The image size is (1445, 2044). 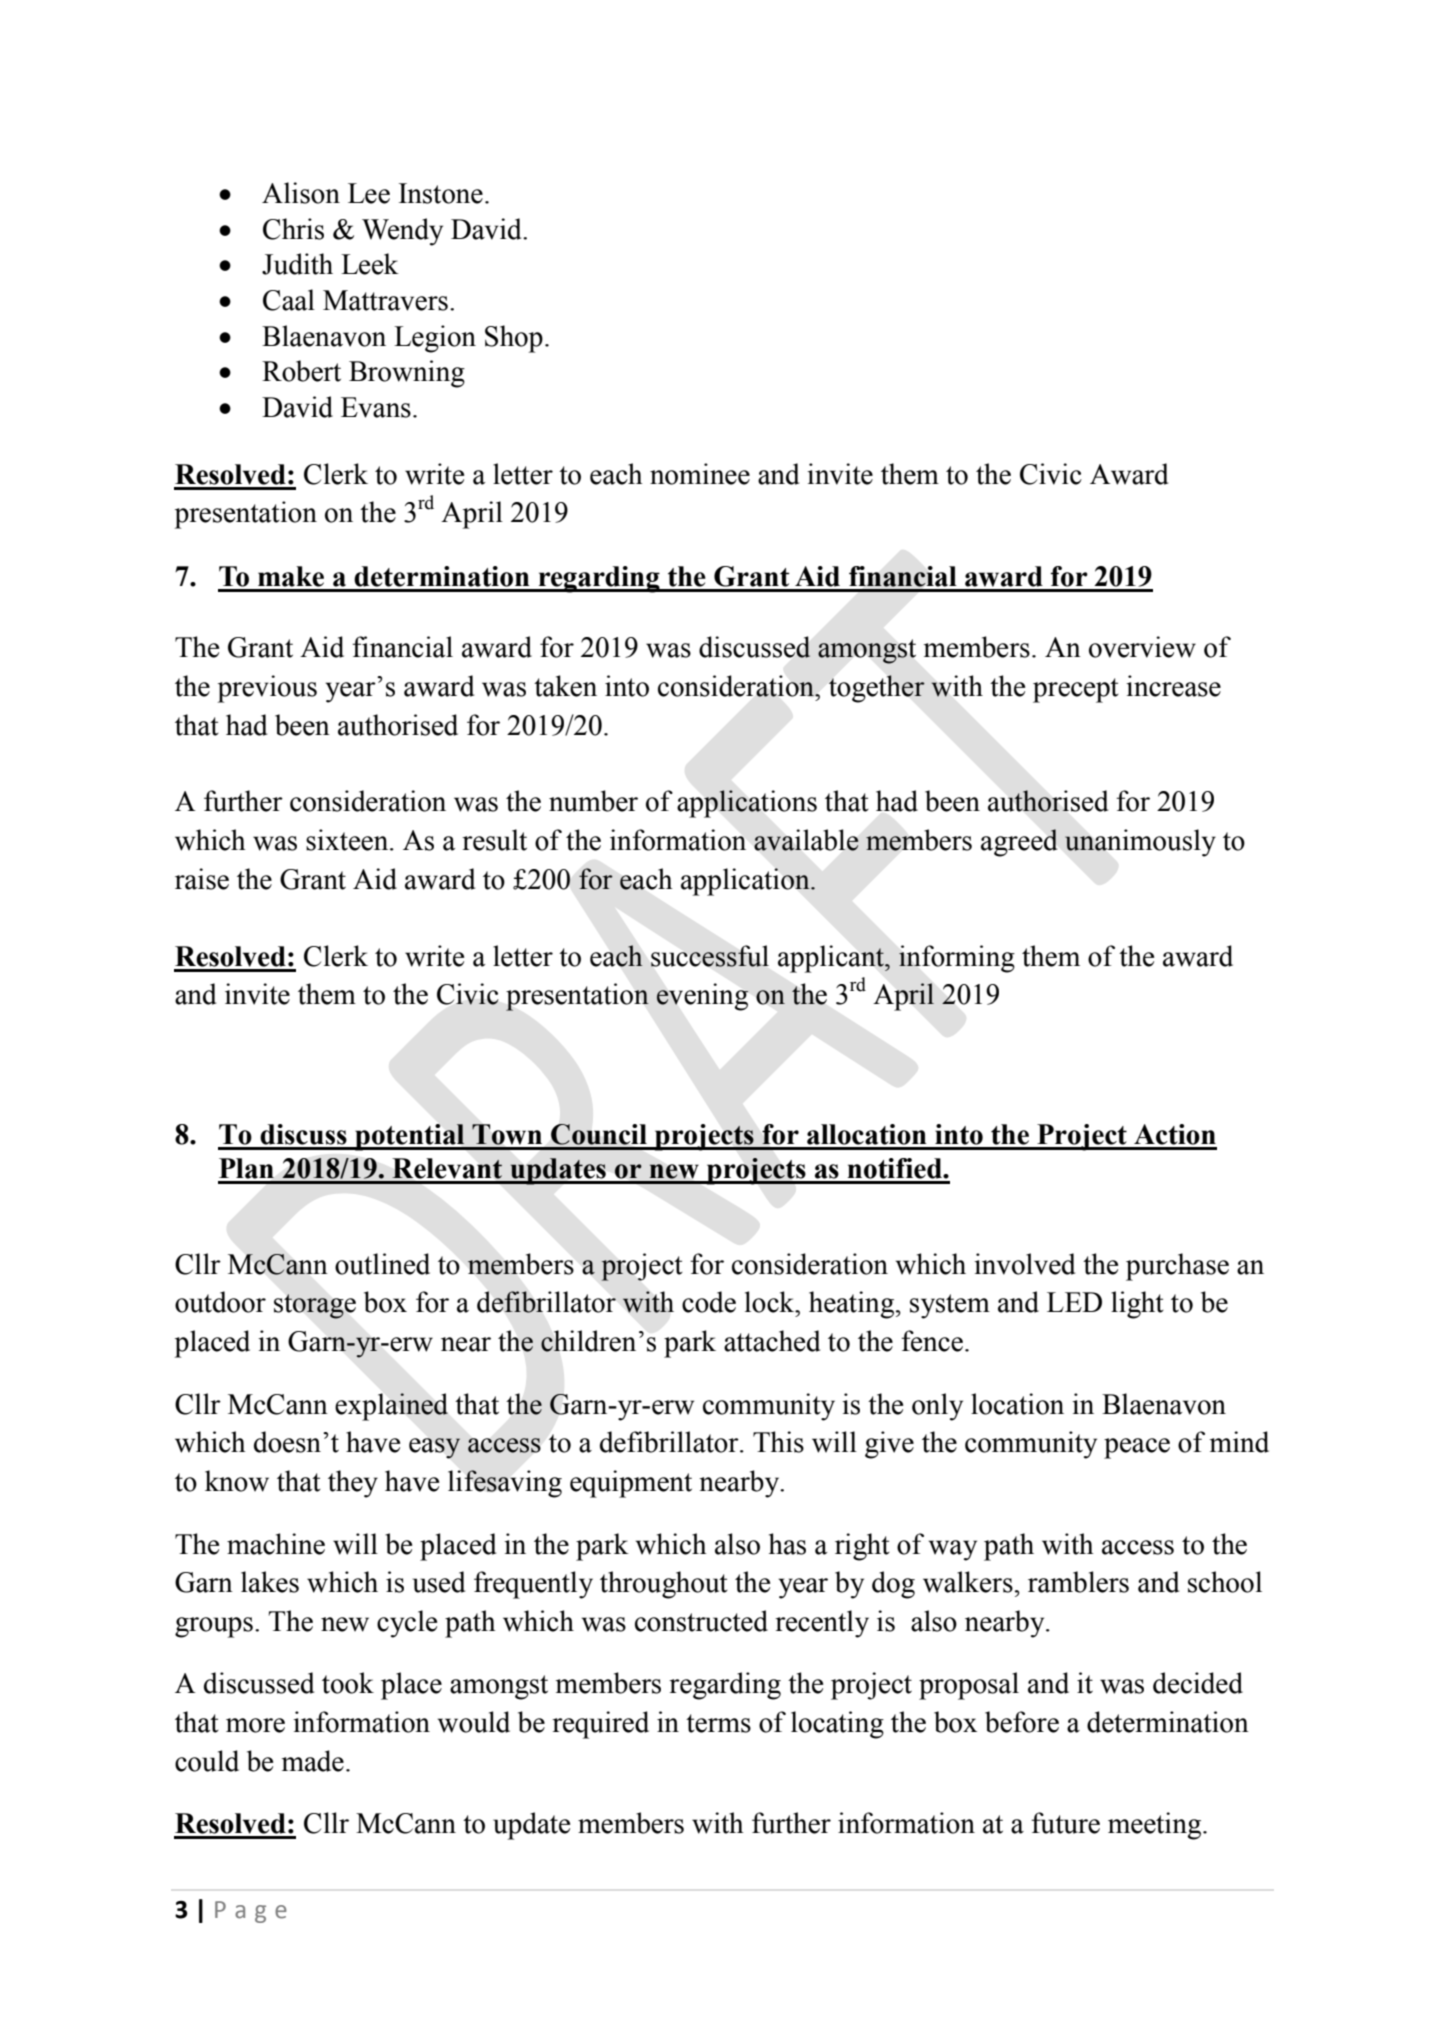 What do you see at coordinates (313, 1761) in the screenshot?
I see `made` at bounding box center [313, 1761].
